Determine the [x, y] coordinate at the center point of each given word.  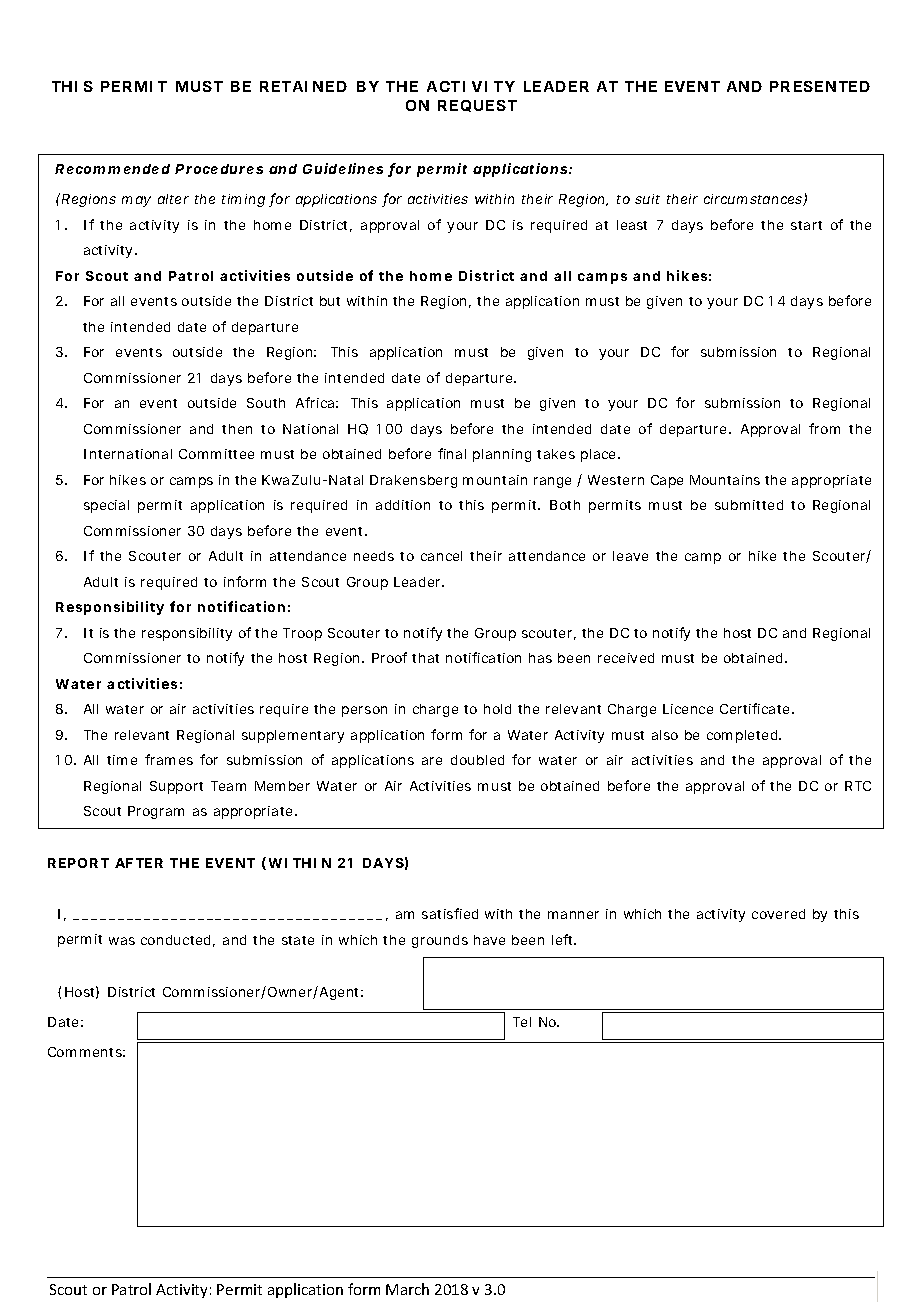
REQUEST [477, 106]
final [452, 453]
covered [778, 914]
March [407, 1289]
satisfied [450, 913]
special [106, 506]
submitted [749, 505]
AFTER [139, 863]
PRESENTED [820, 86]
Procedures [219, 169]
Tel [522, 1022]
